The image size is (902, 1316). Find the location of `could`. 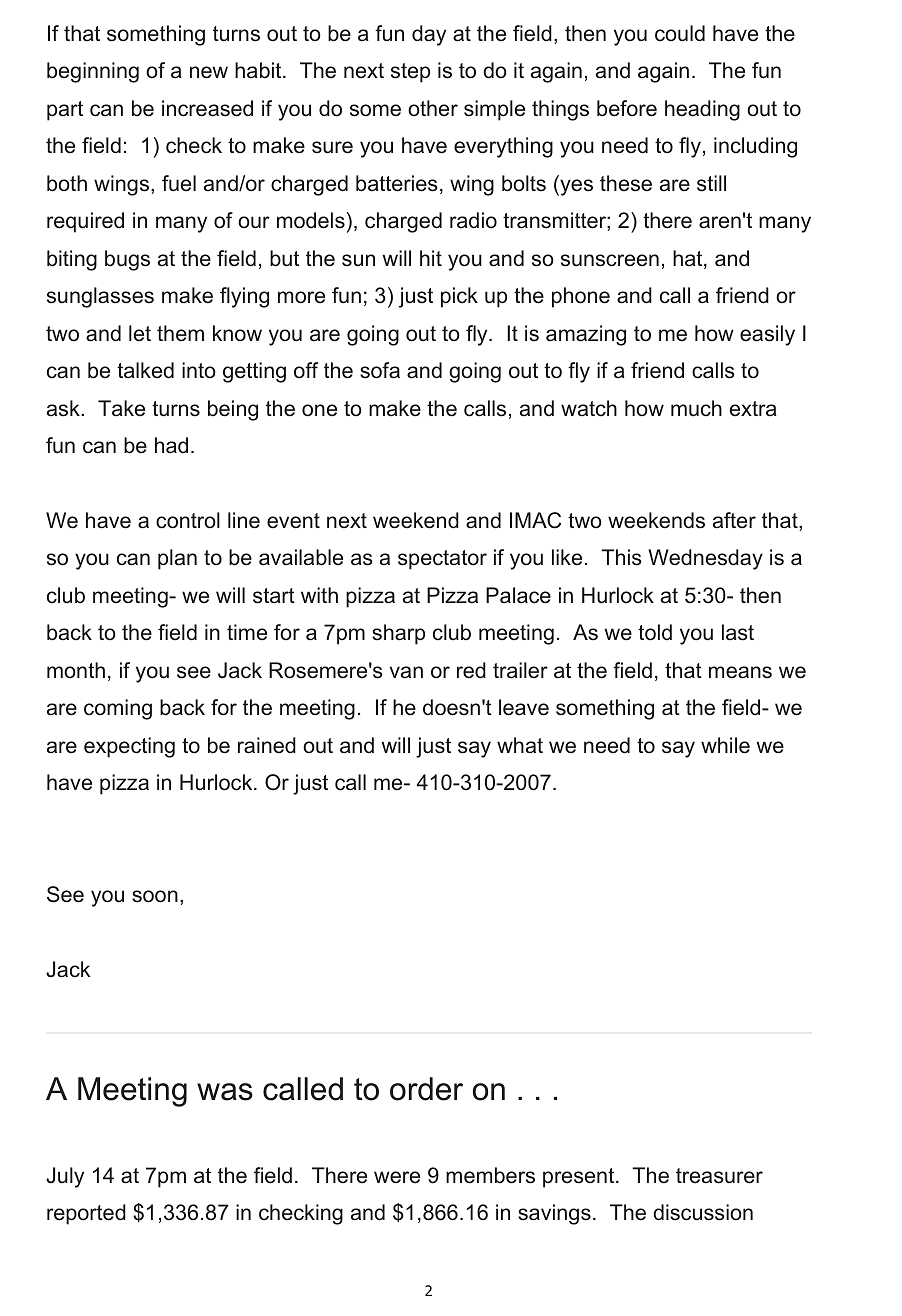

could is located at coordinates (680, 33).
